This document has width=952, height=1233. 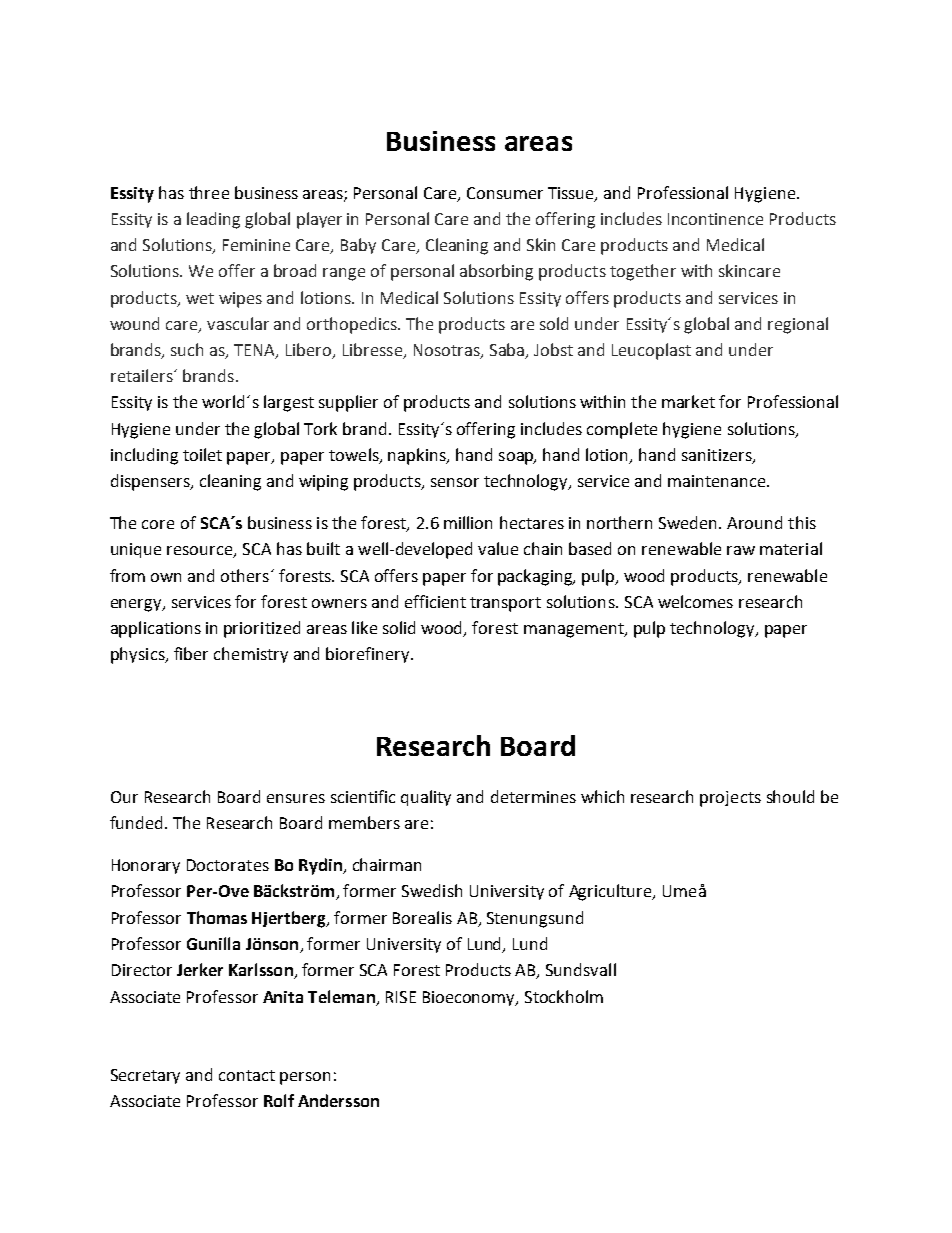 I want to click on Swedish, so click(x=432, y=890).
